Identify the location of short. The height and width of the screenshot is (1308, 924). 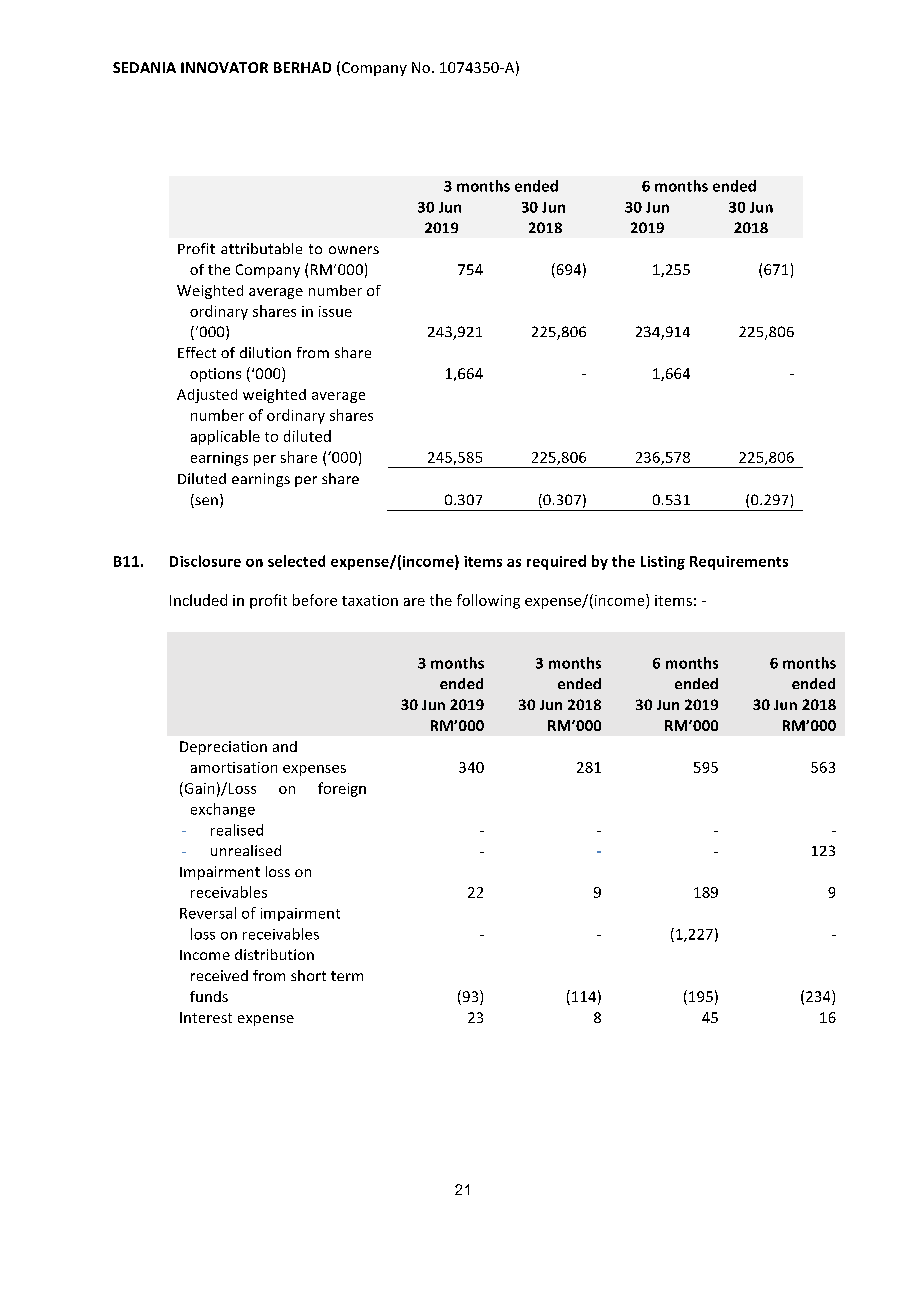
(308, 975).
